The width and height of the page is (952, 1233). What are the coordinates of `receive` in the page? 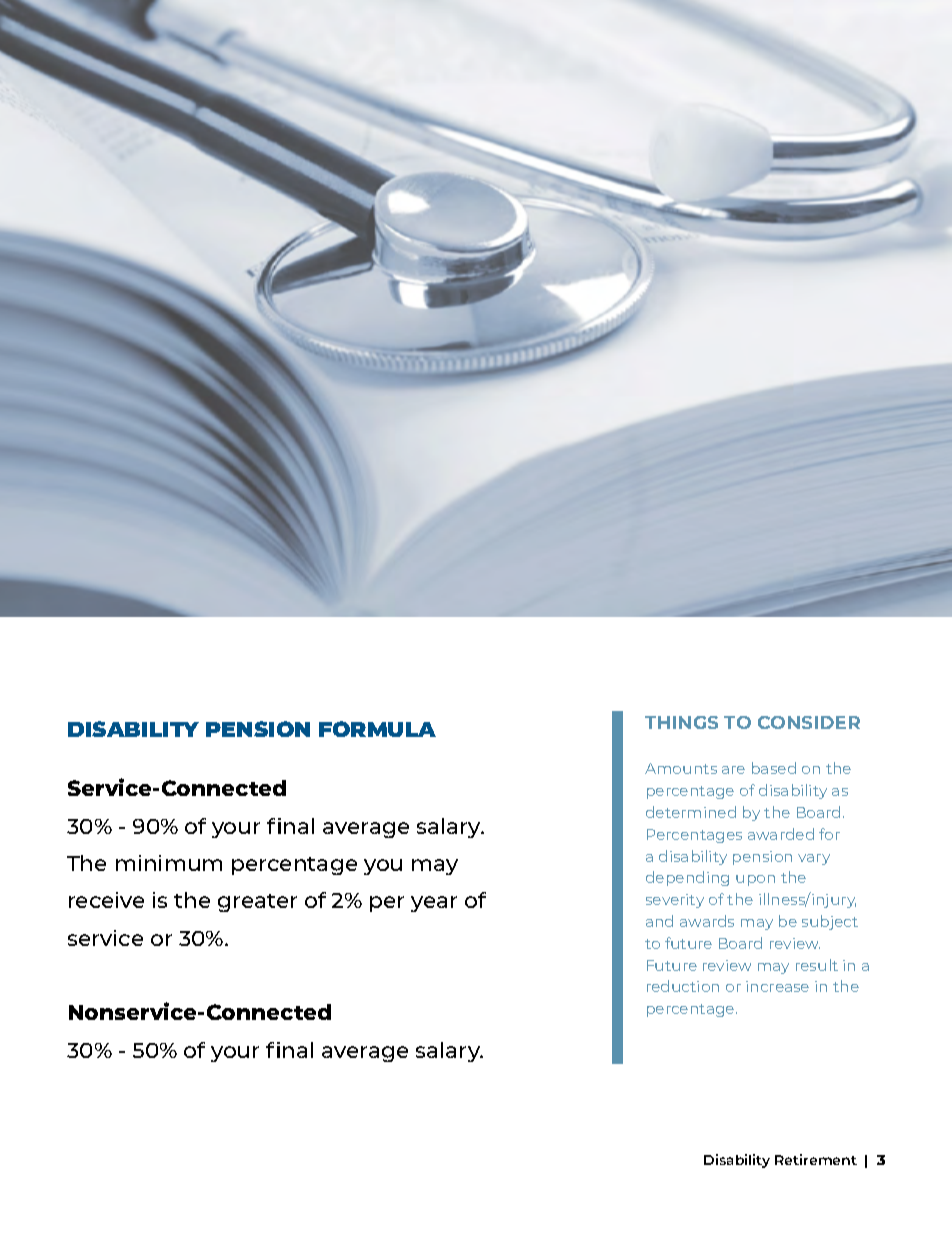 It's located at (106, 900).
